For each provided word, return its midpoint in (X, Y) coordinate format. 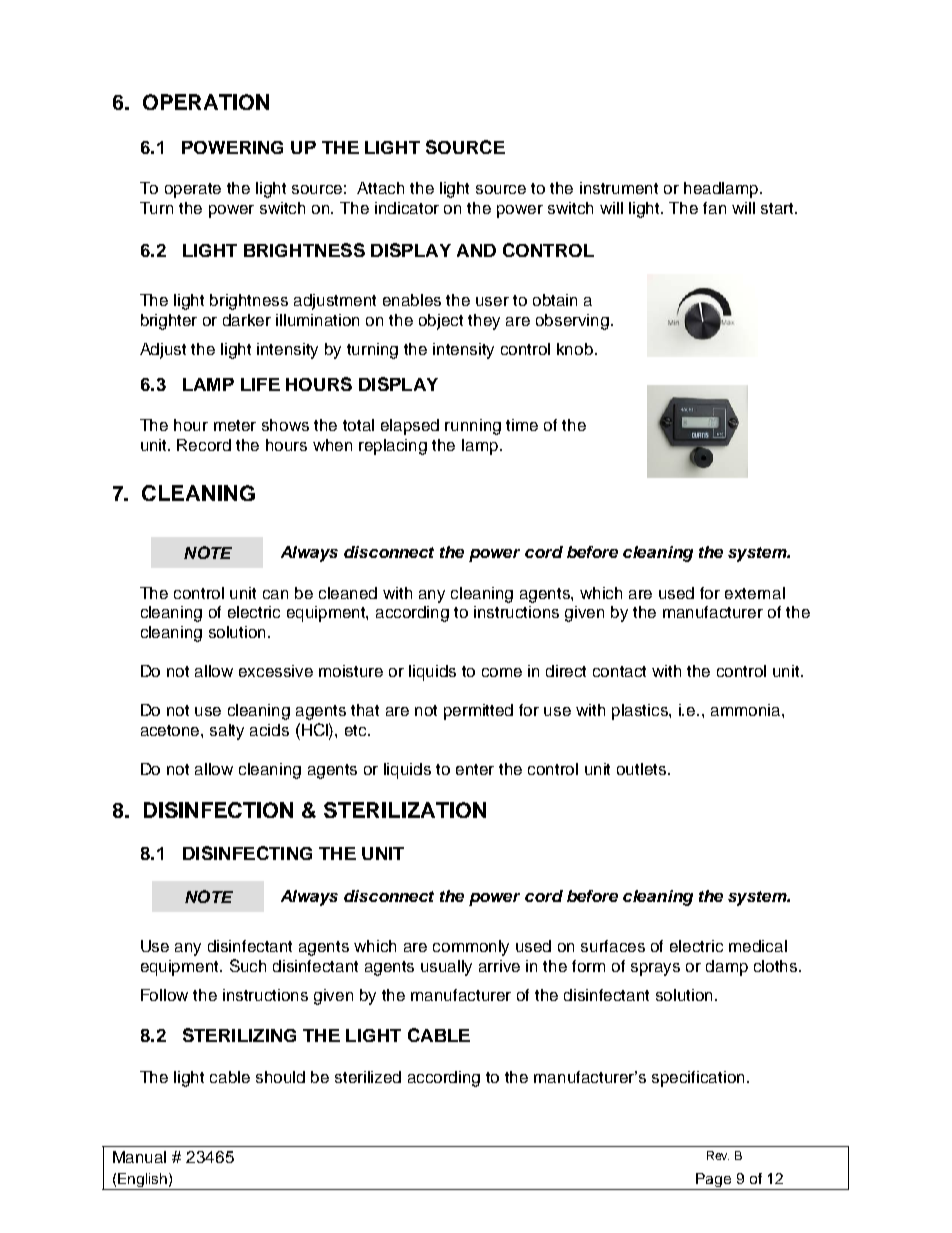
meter (235, 425)
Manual (139, 1157)
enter (475, 769)
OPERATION (206, 102)
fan (714, 208)
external (755, 593)
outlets (643, 769)
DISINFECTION (218, 810)
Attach (380, 188)
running (473, 427)
